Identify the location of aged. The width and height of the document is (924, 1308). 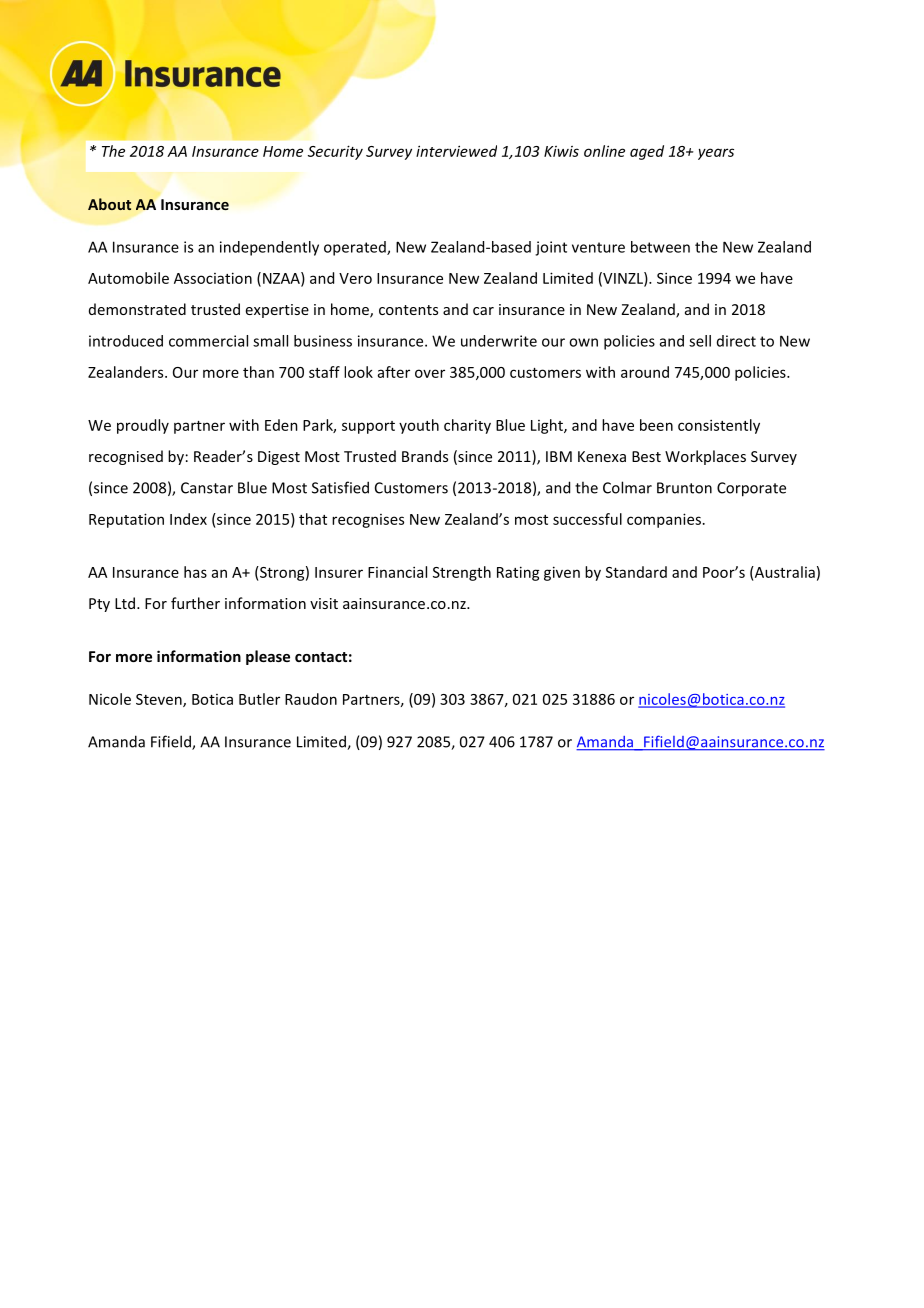
(647, 152).
